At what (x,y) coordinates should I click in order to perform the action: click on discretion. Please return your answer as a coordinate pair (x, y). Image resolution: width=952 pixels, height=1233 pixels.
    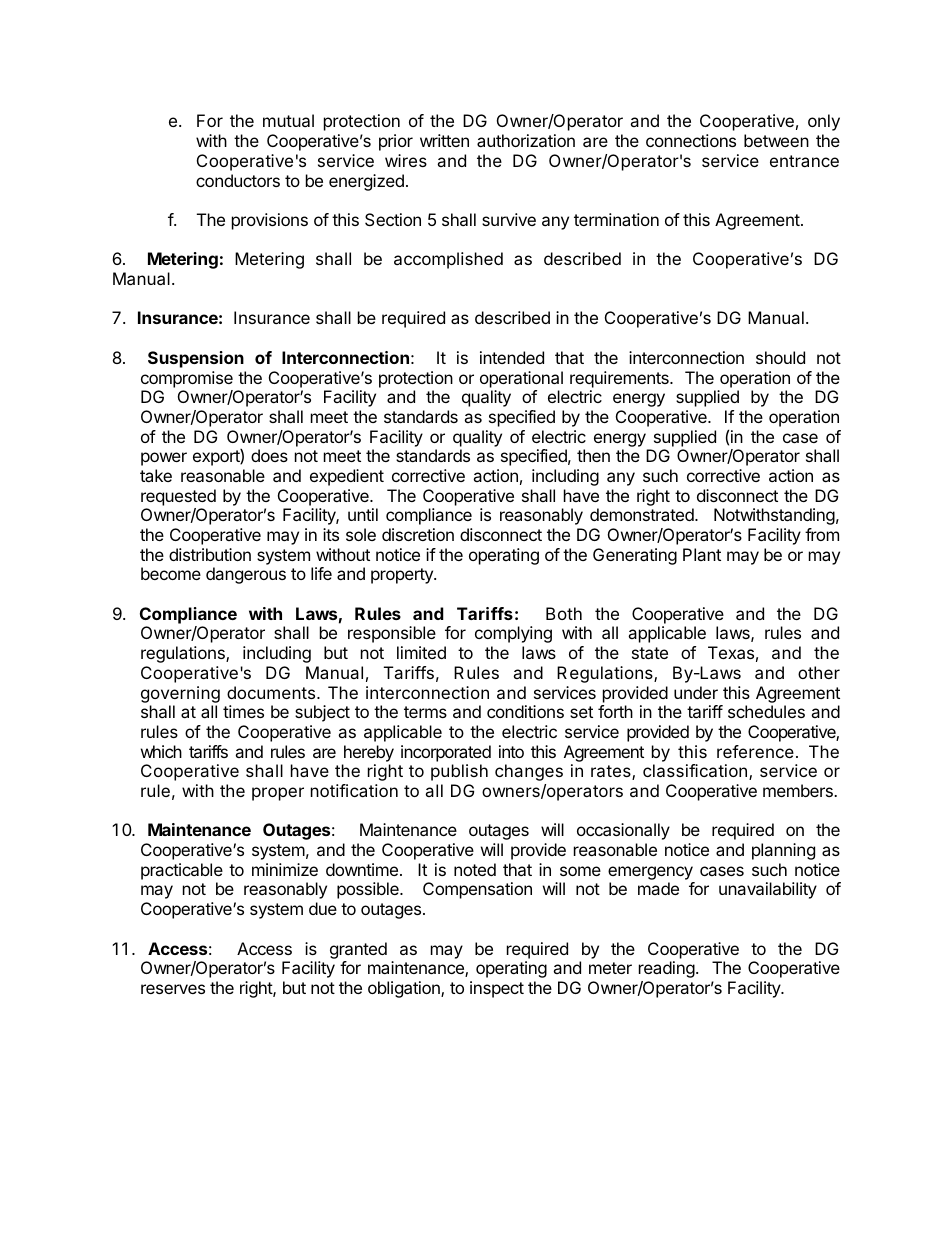
    Looking at the image, I should click on (418, 534).
